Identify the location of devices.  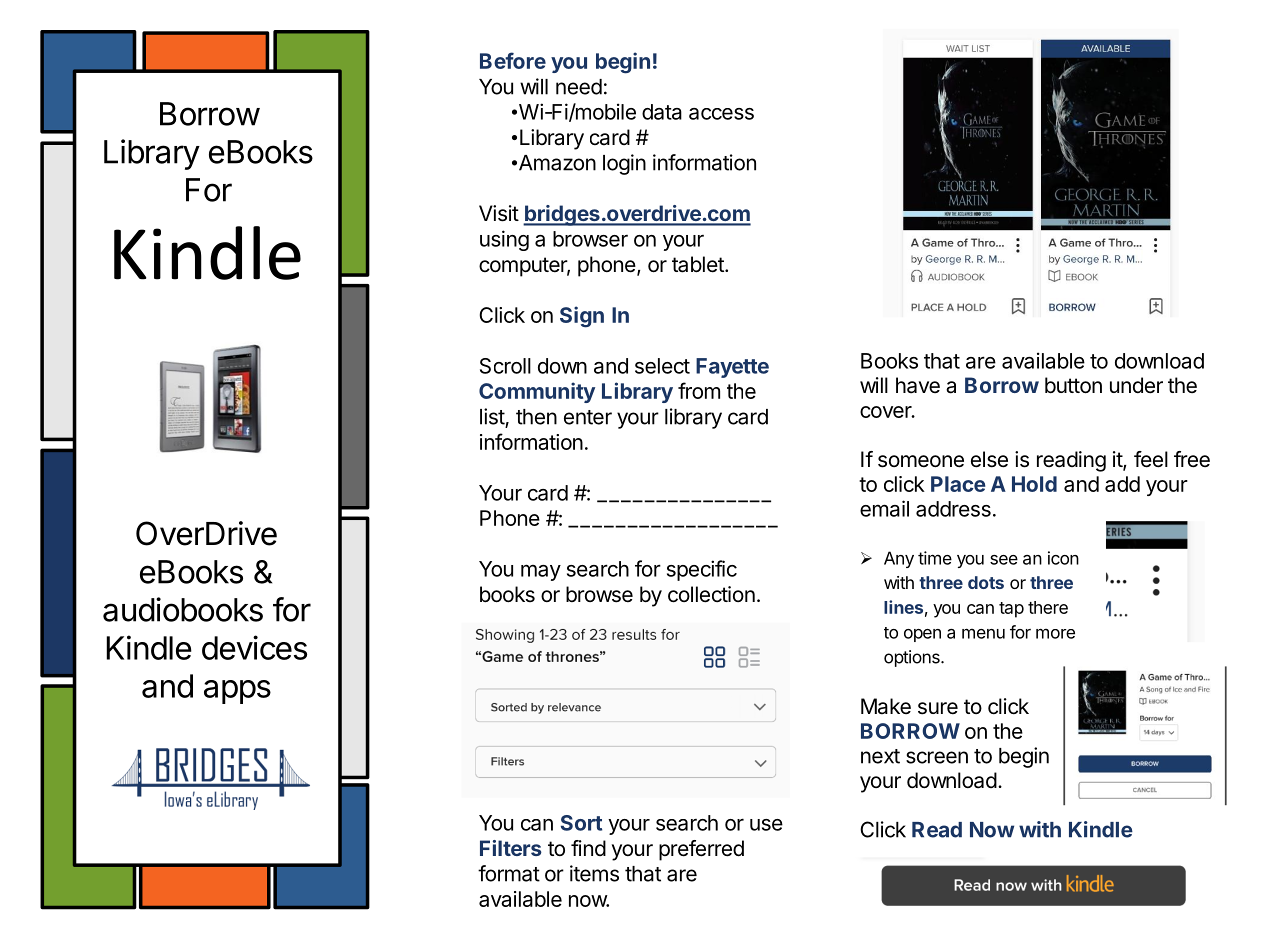
(254, 647).
